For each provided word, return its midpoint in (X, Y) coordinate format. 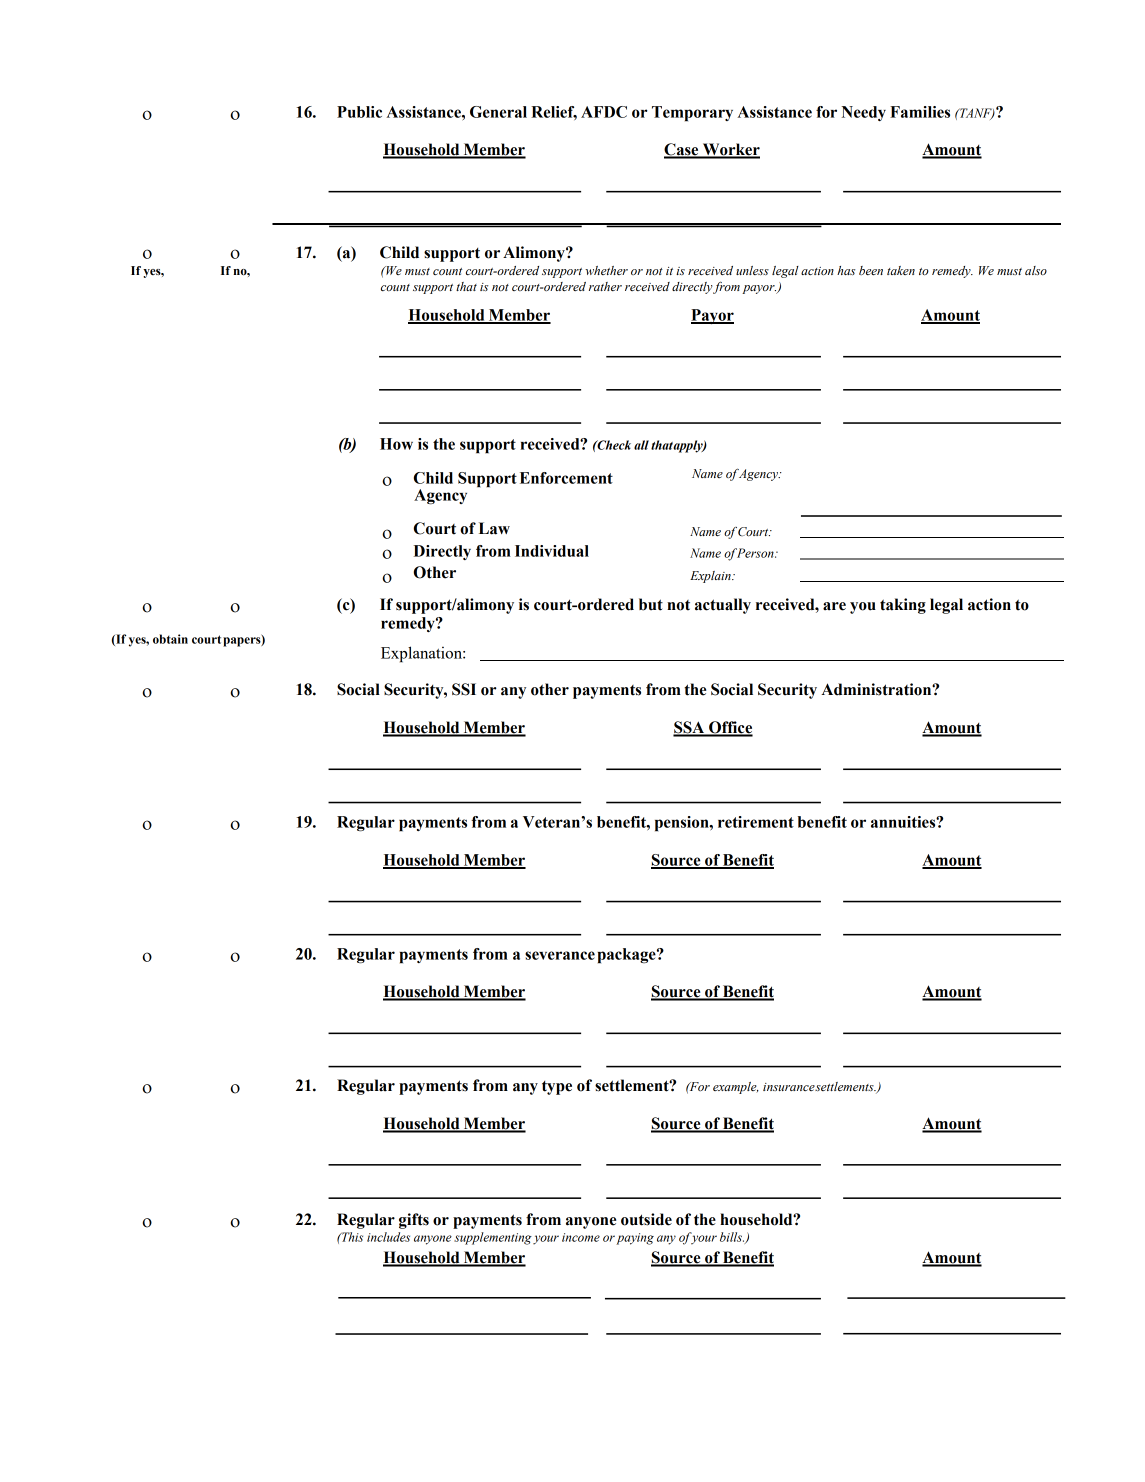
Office (730, 728)
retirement (756, 822)
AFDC (604, 112)
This (351, 1237)
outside (646, 1219)
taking (903, 606)
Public (359, 112)
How (396, 444)
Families (920, 112)
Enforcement (566, 478)
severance (560, 955)
